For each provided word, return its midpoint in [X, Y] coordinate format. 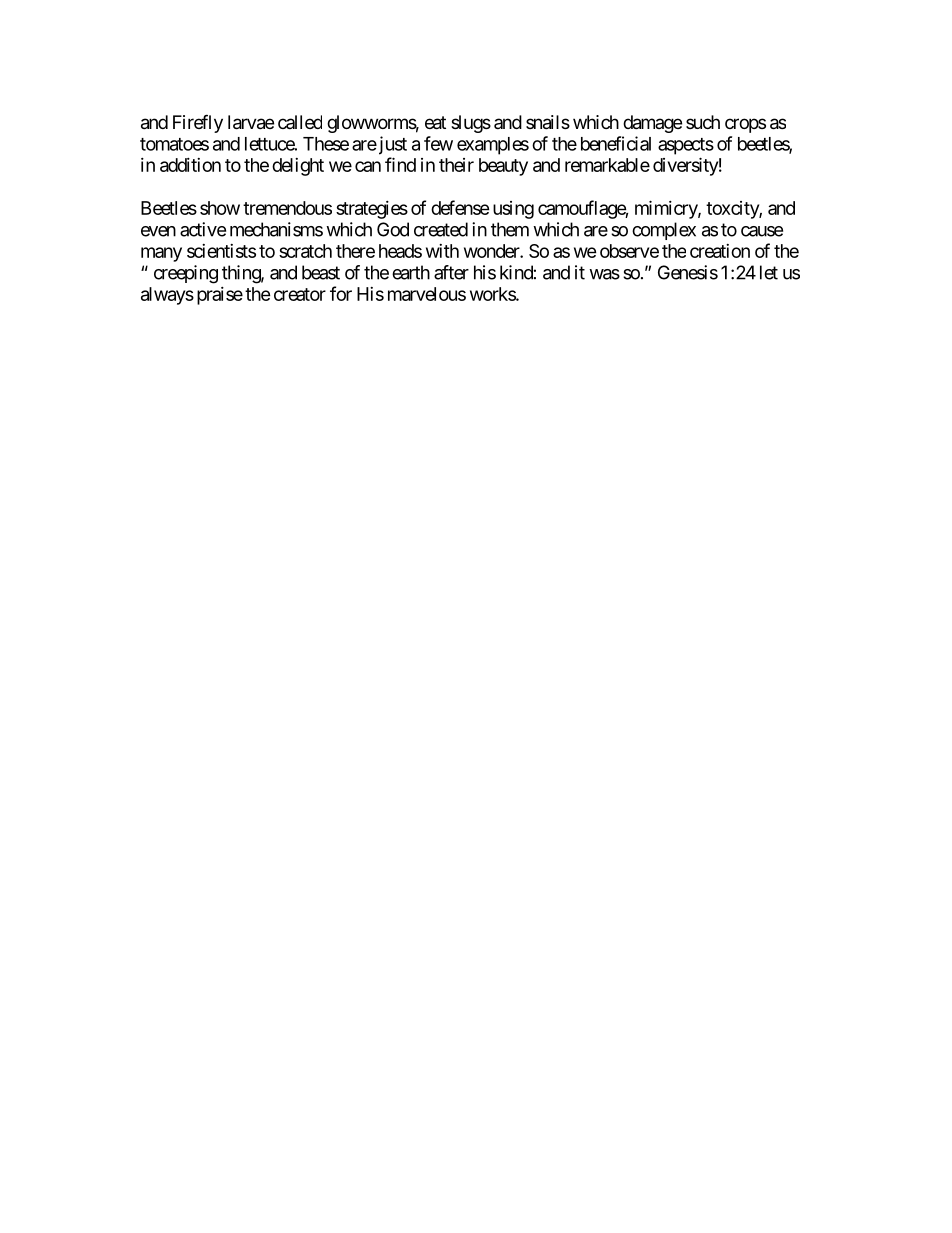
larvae [251, 122]
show [220, 208]
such [703, 122]
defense [460, 207]
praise [220, 296]
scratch [305, 251]
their [456, 165]
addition [190, 165]
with [442, 251]
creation [720, 251]
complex [664, 231]
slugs [471, 124]
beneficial [616, 143]
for [341, 293]
